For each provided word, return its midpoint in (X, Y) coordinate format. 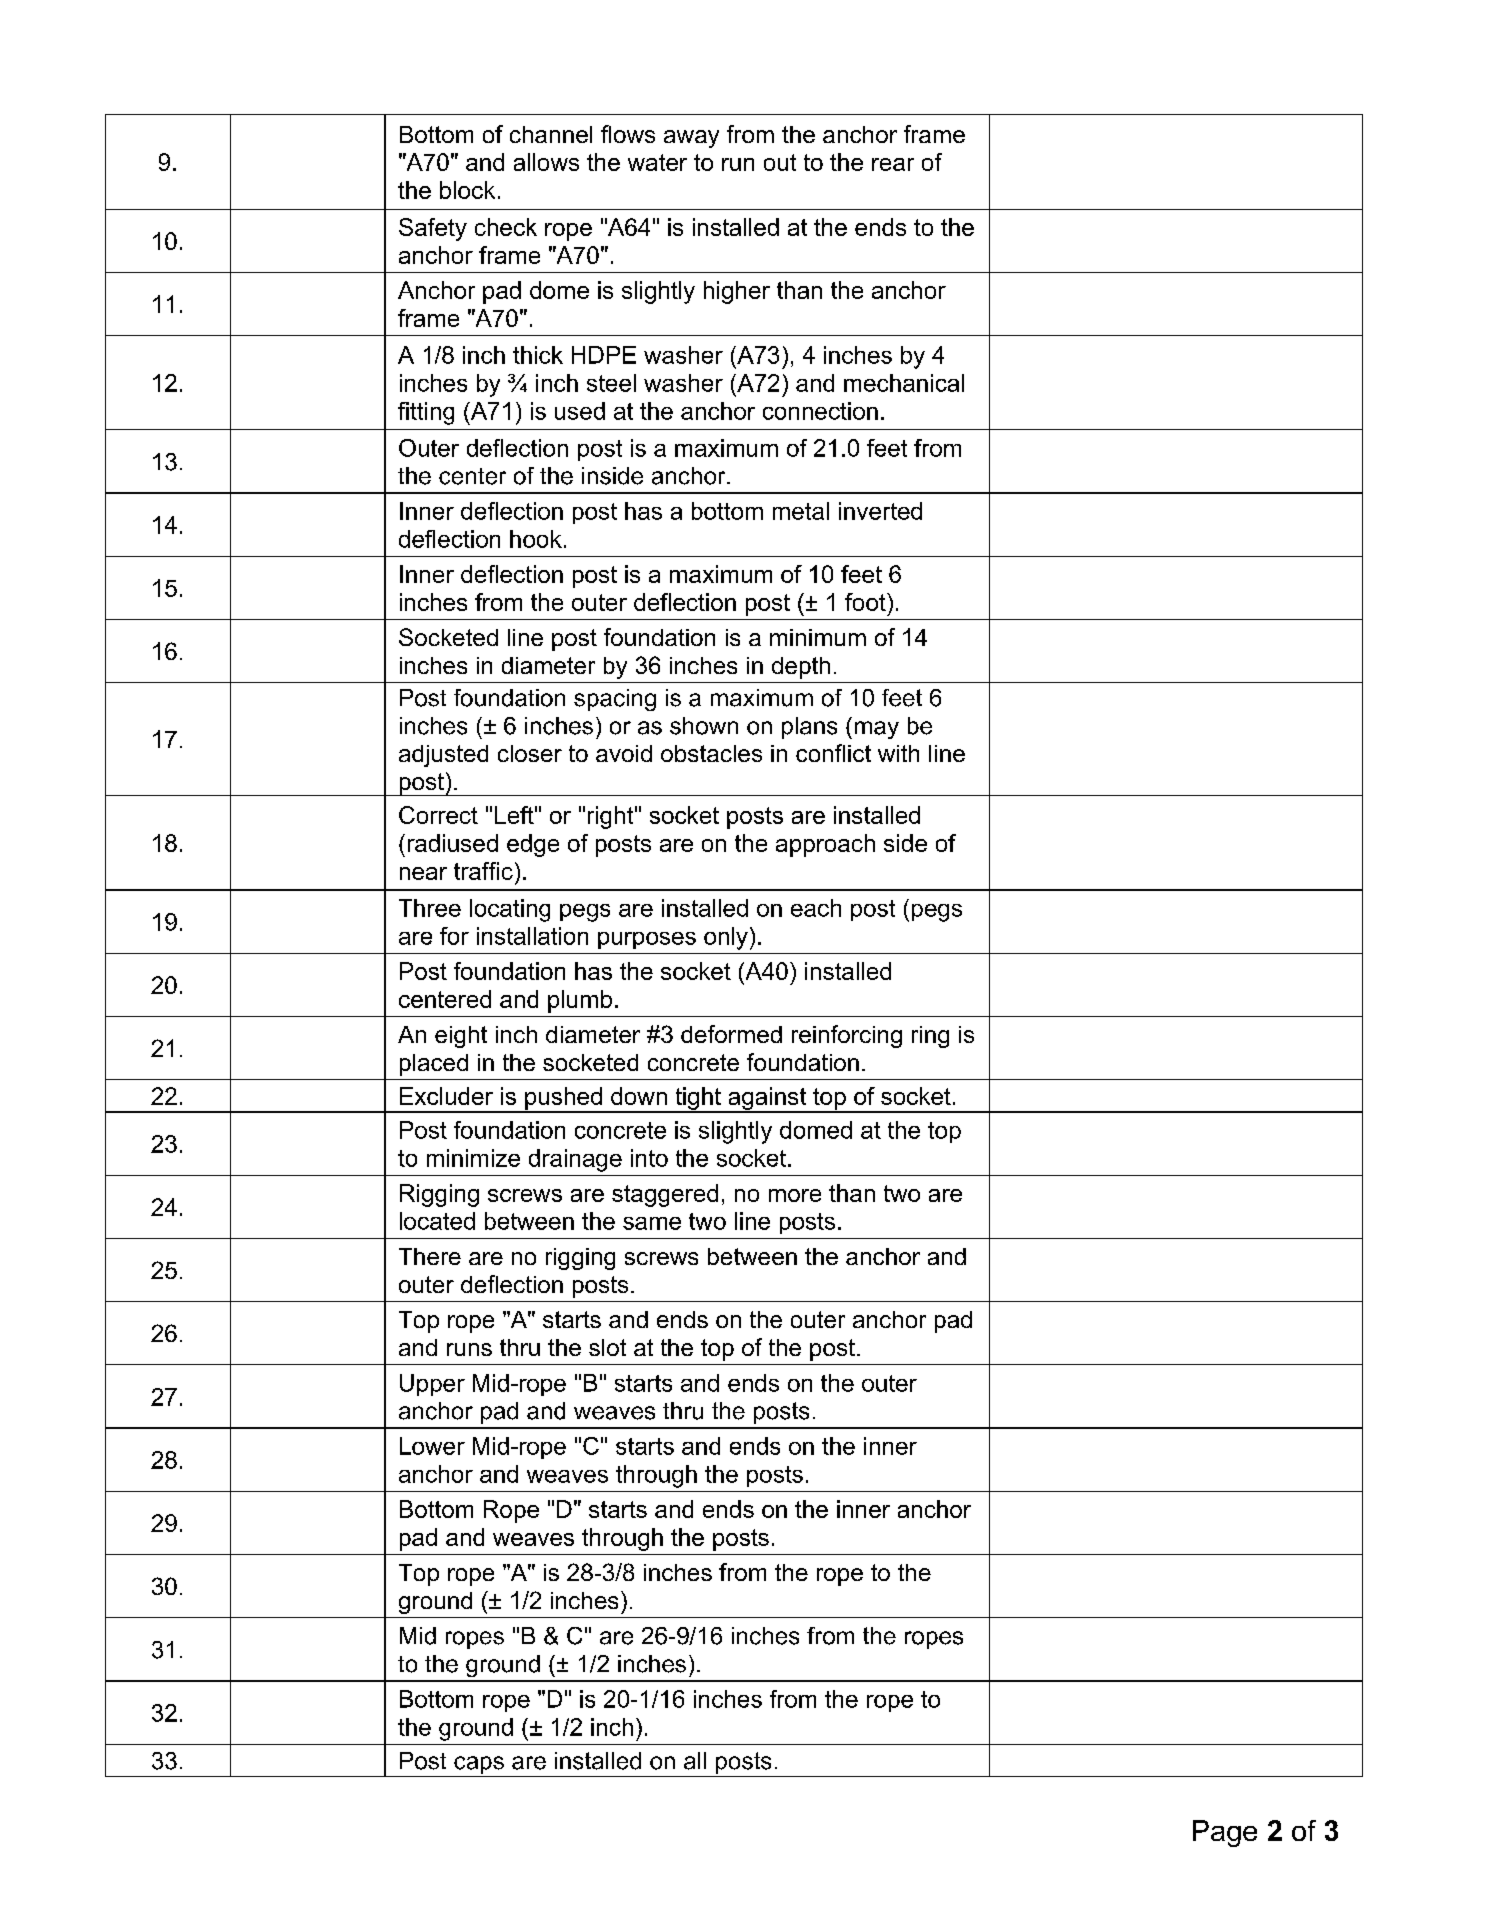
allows (546, 162)
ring (930, 1037)
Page (1225, 1833)
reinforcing (847, 1036)
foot (866, 602)
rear (893, 164)
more (795, 1195)
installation (532, 936)
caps (479, 1765)
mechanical (904, 383)
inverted (880, 511)
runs (469, 1349)
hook (536, 539)
